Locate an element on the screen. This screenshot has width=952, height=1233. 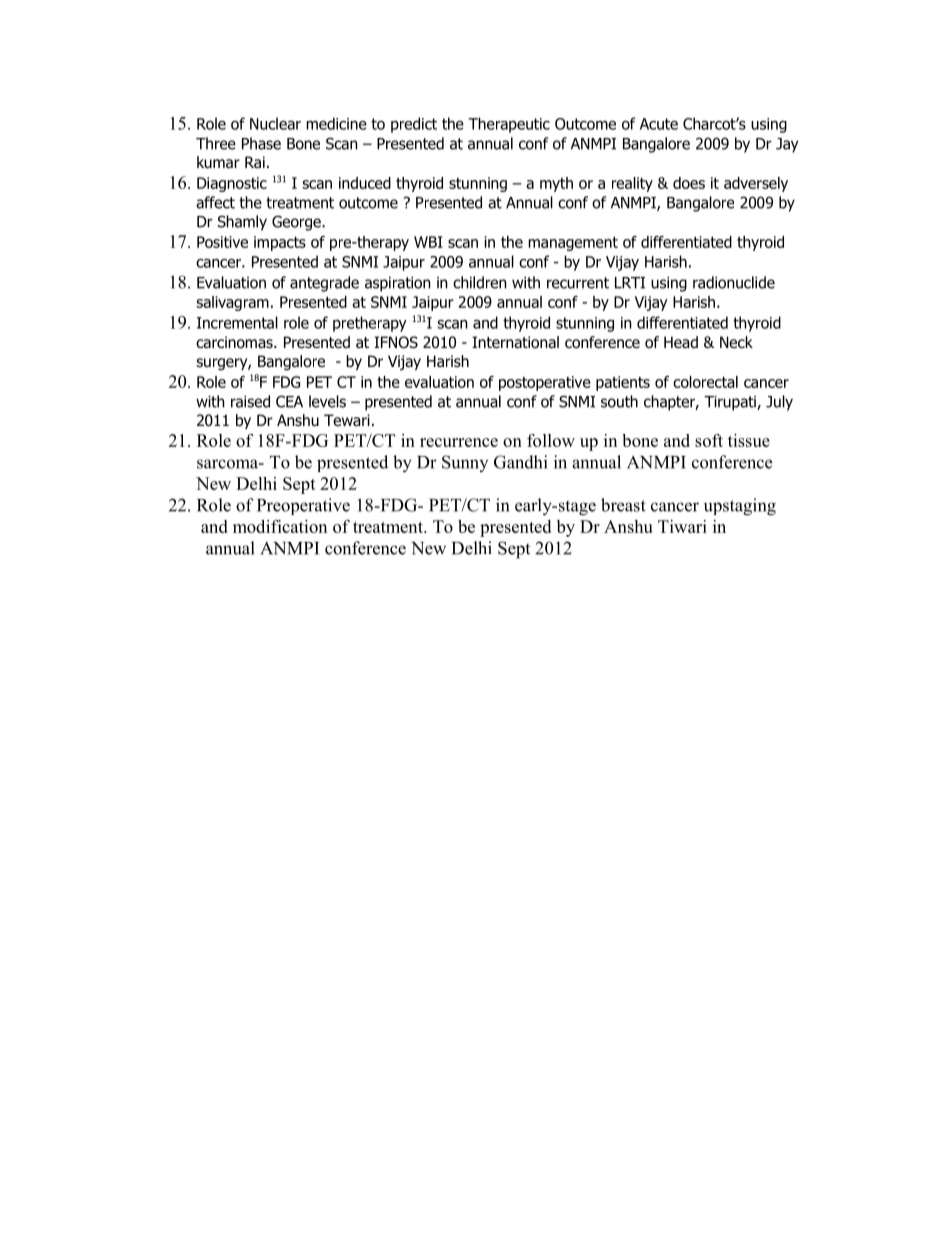
International is located at coordinates (515, 342).
